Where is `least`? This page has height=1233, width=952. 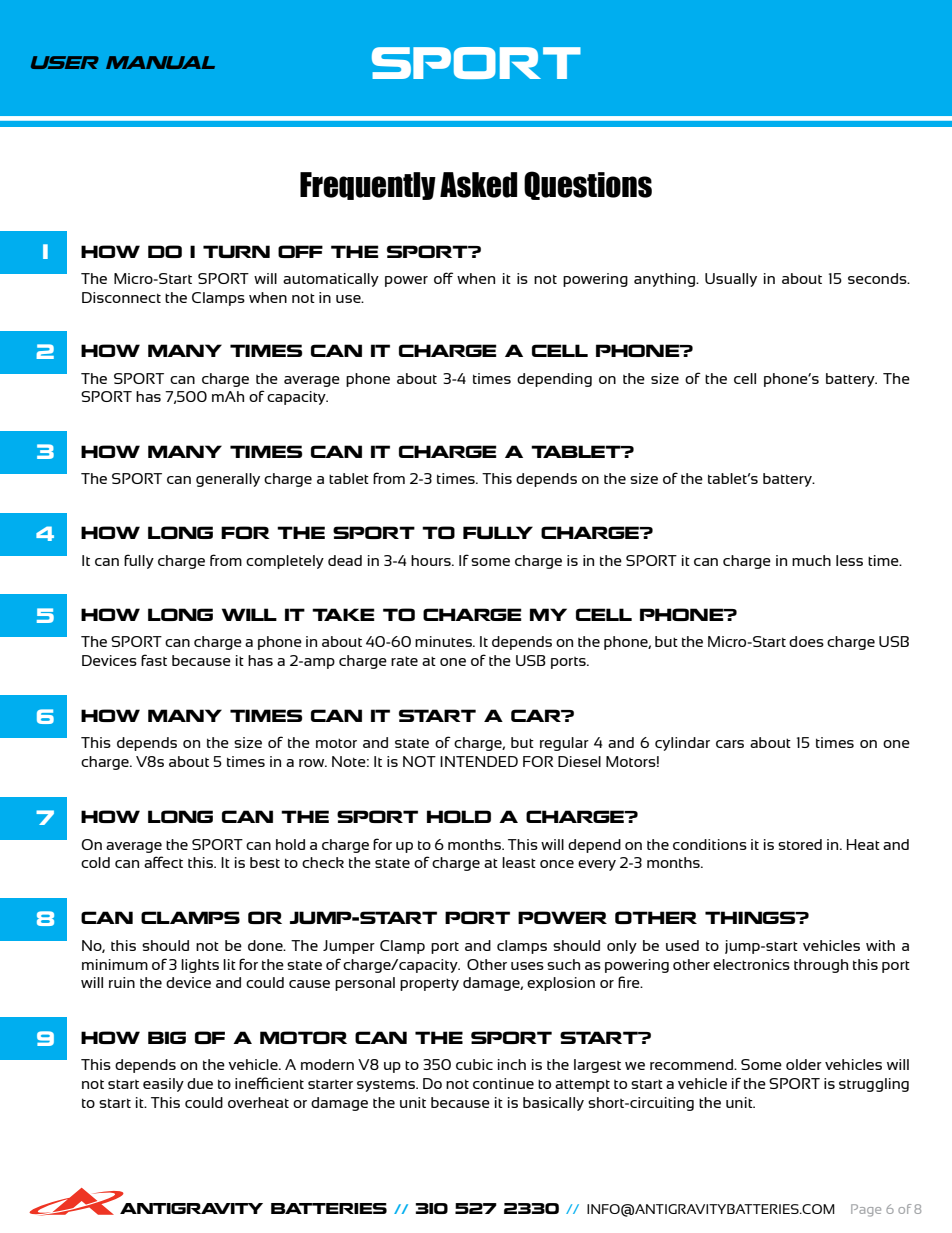 least is located at coordinates (519, 862).
